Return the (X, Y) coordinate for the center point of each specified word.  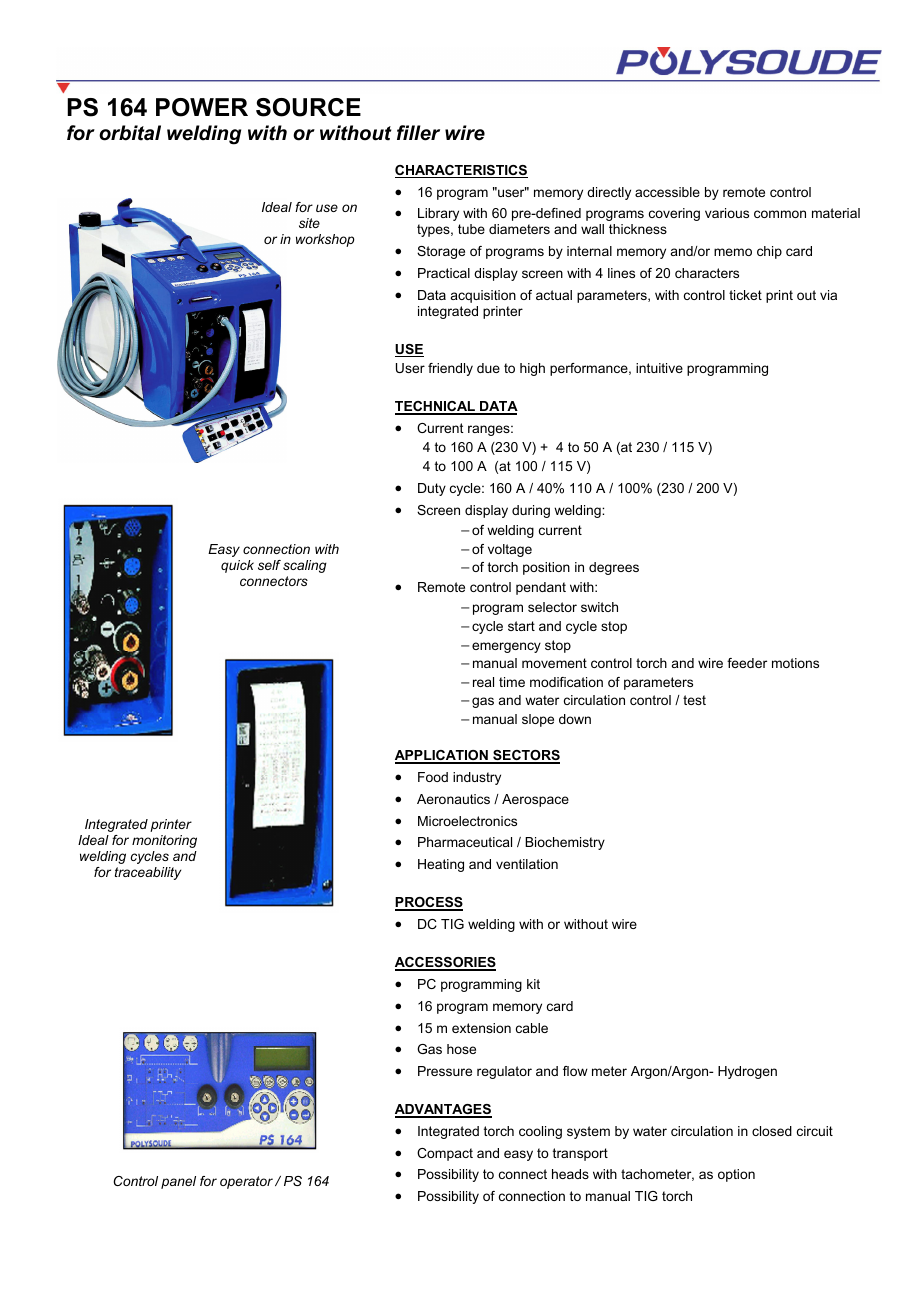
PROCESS (429, 904)
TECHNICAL (436, 407)
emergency (506, 647)
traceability (148, 873)
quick (237, 566)
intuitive (659, 368)
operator (246, 1182)
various (727, 213)
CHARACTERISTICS (461, 171)
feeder (747, 663)
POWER (202, 107)
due (488, 368)
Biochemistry (565, 843)
